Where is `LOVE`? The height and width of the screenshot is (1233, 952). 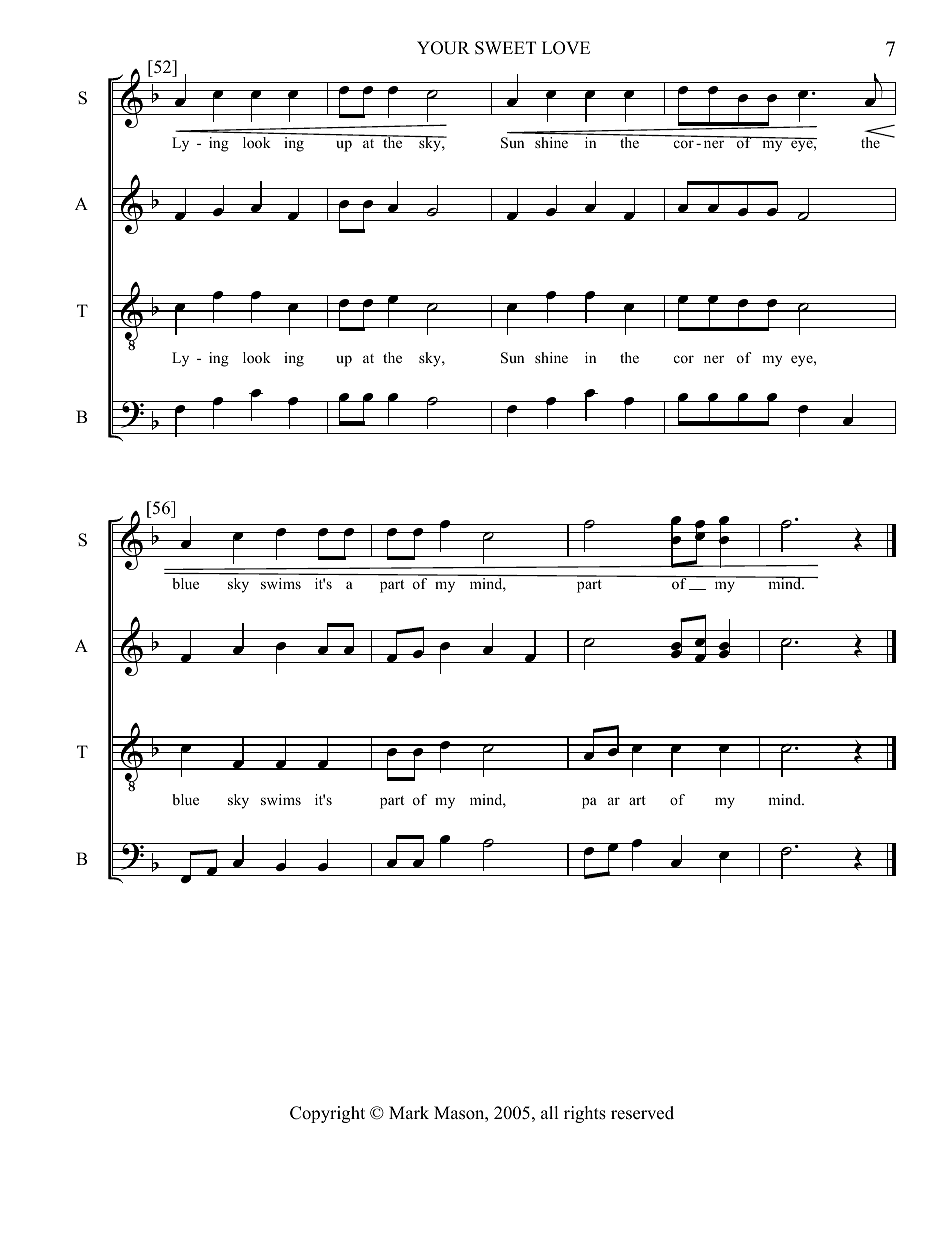 LOVE is located at coordinates (566, 48).
